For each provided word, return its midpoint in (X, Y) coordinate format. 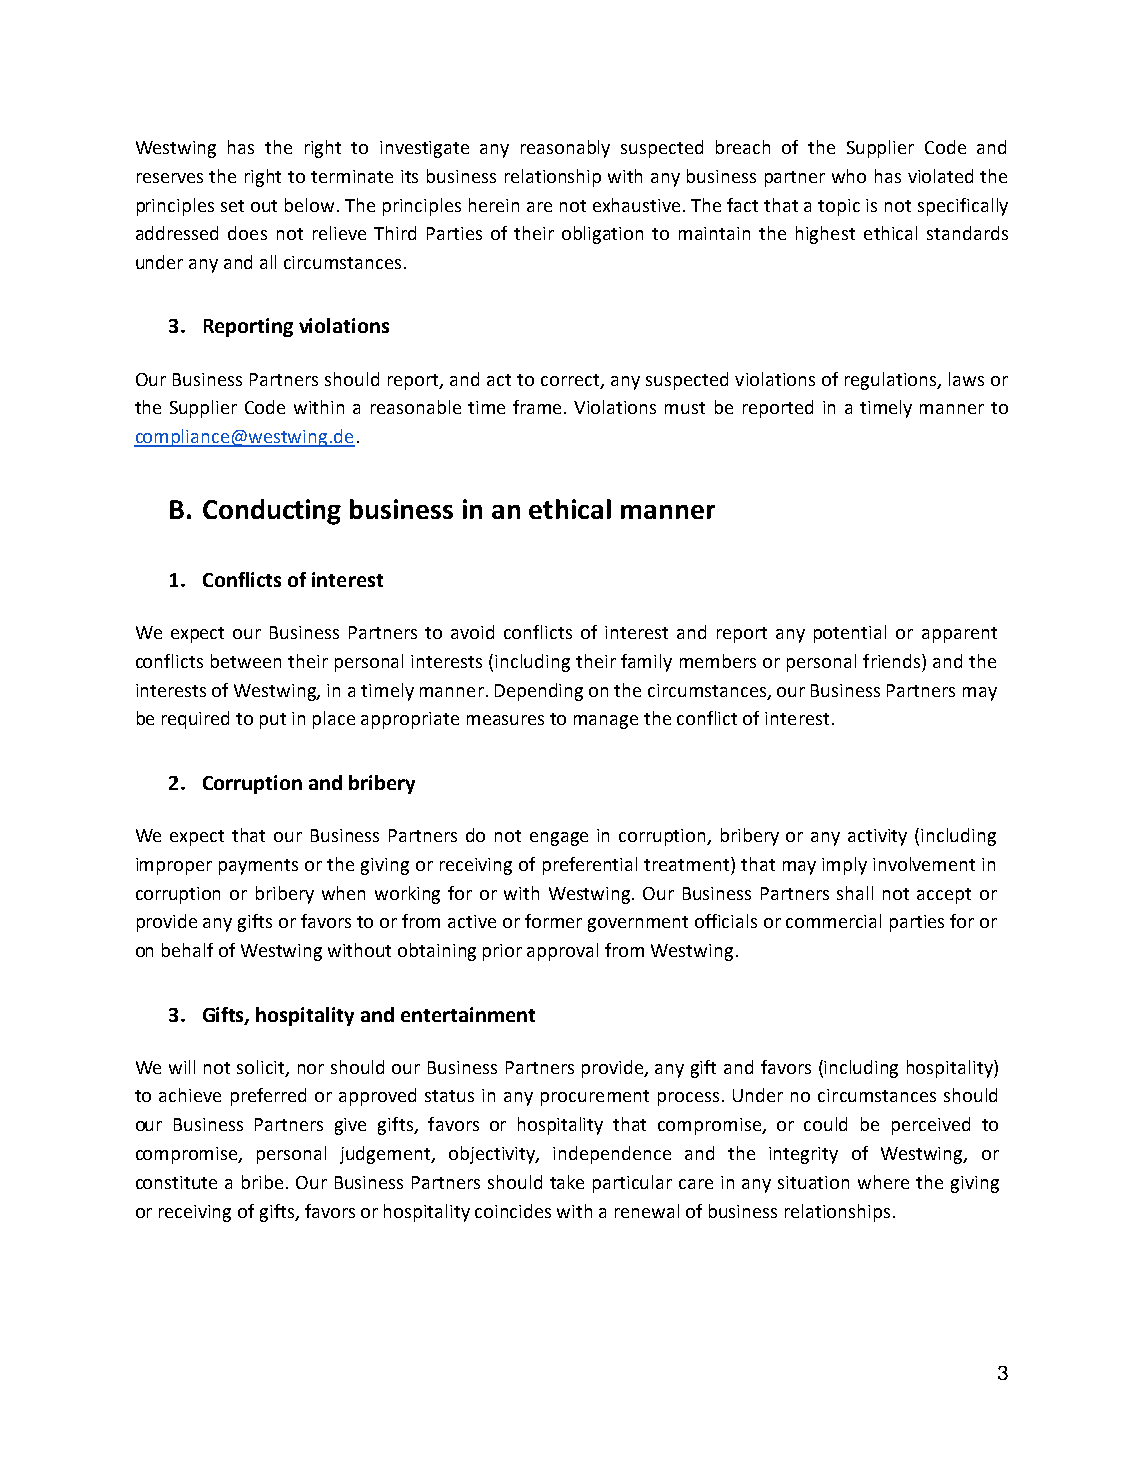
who (849, 176)
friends (893, 661)
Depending (539, 692)
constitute (176, 1182)
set (232, 206)
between (246, 661)
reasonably (565, 149)
